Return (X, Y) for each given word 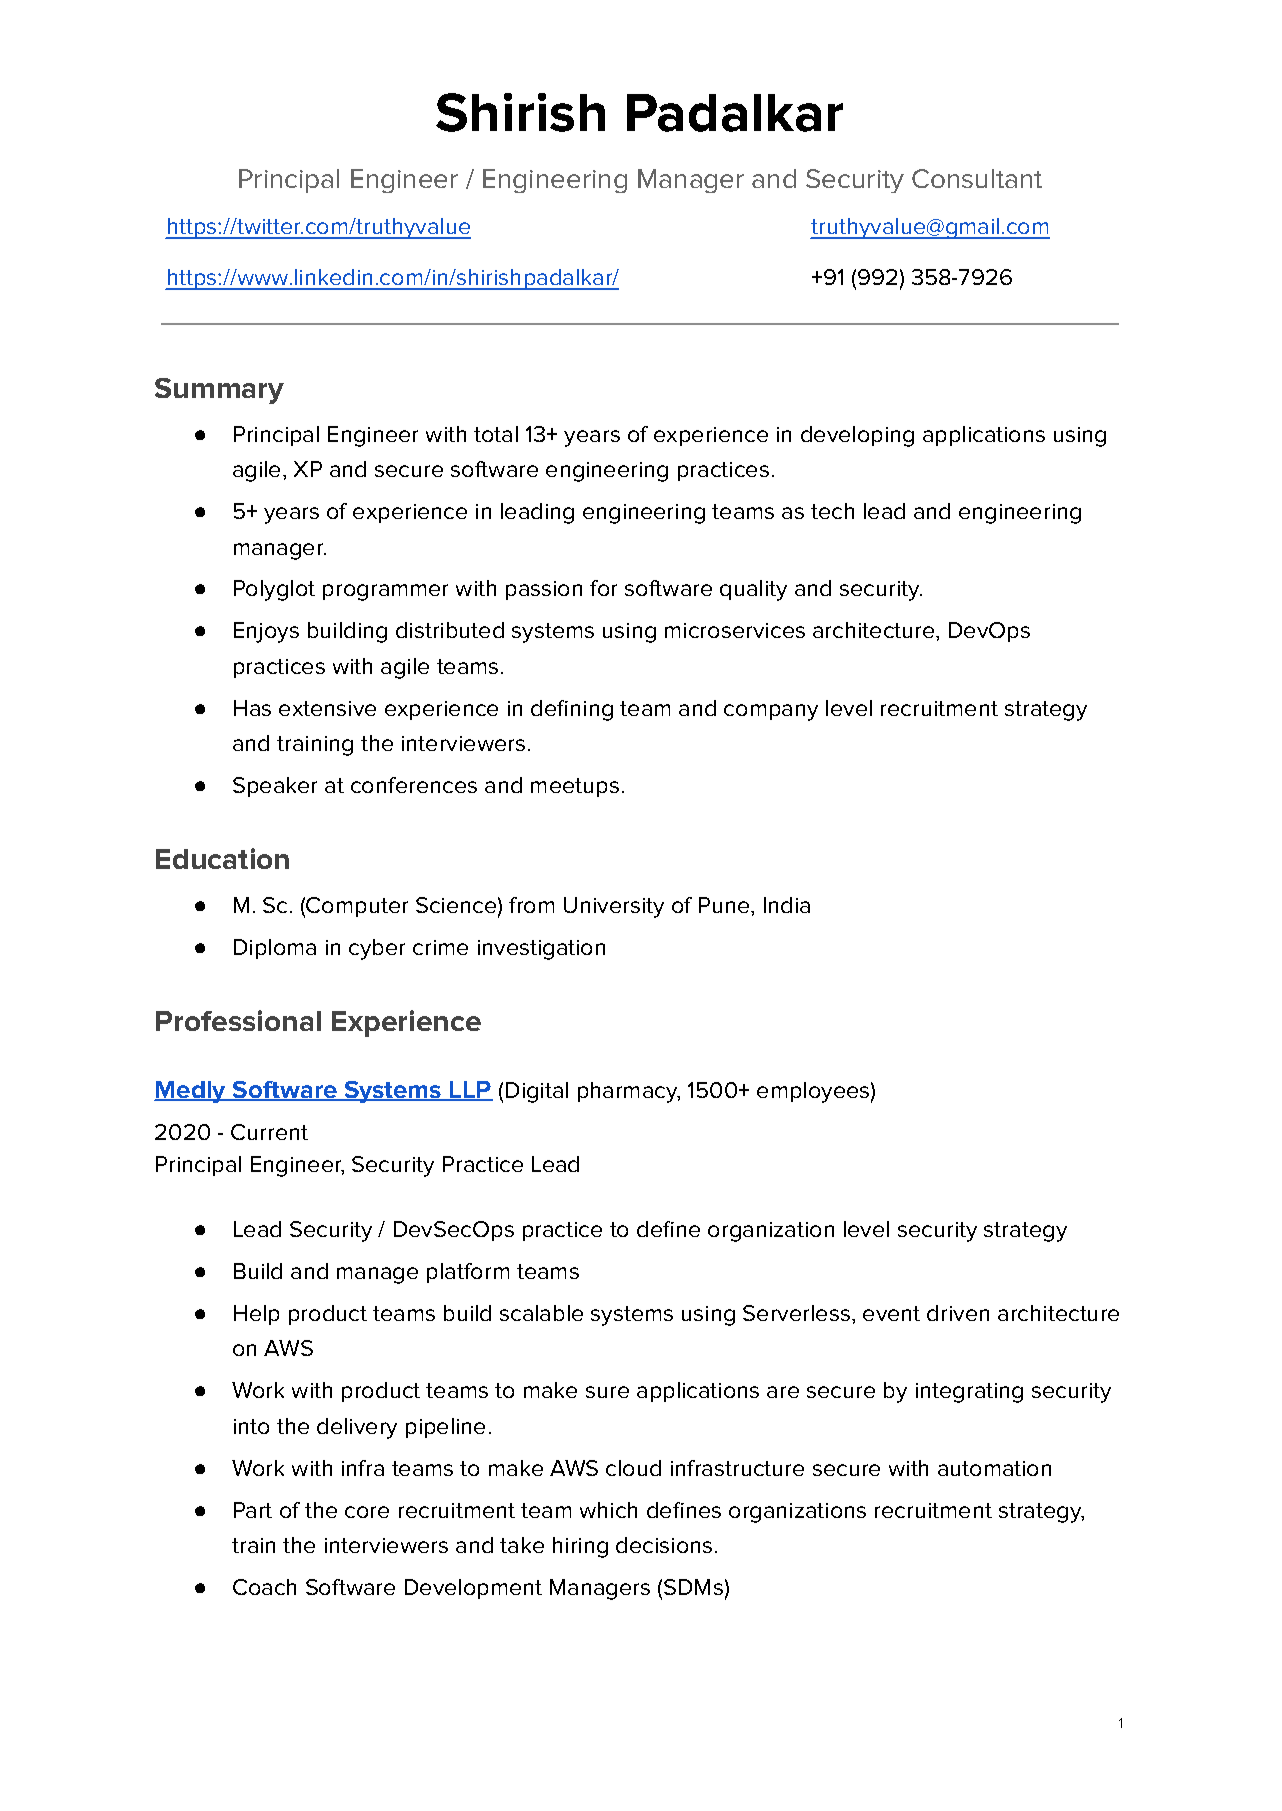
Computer (357, 907)
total (496, 434)
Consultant (977, 178)
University (614, 907)
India (787, 905)
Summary (219, 391)
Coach (264, 1587)
